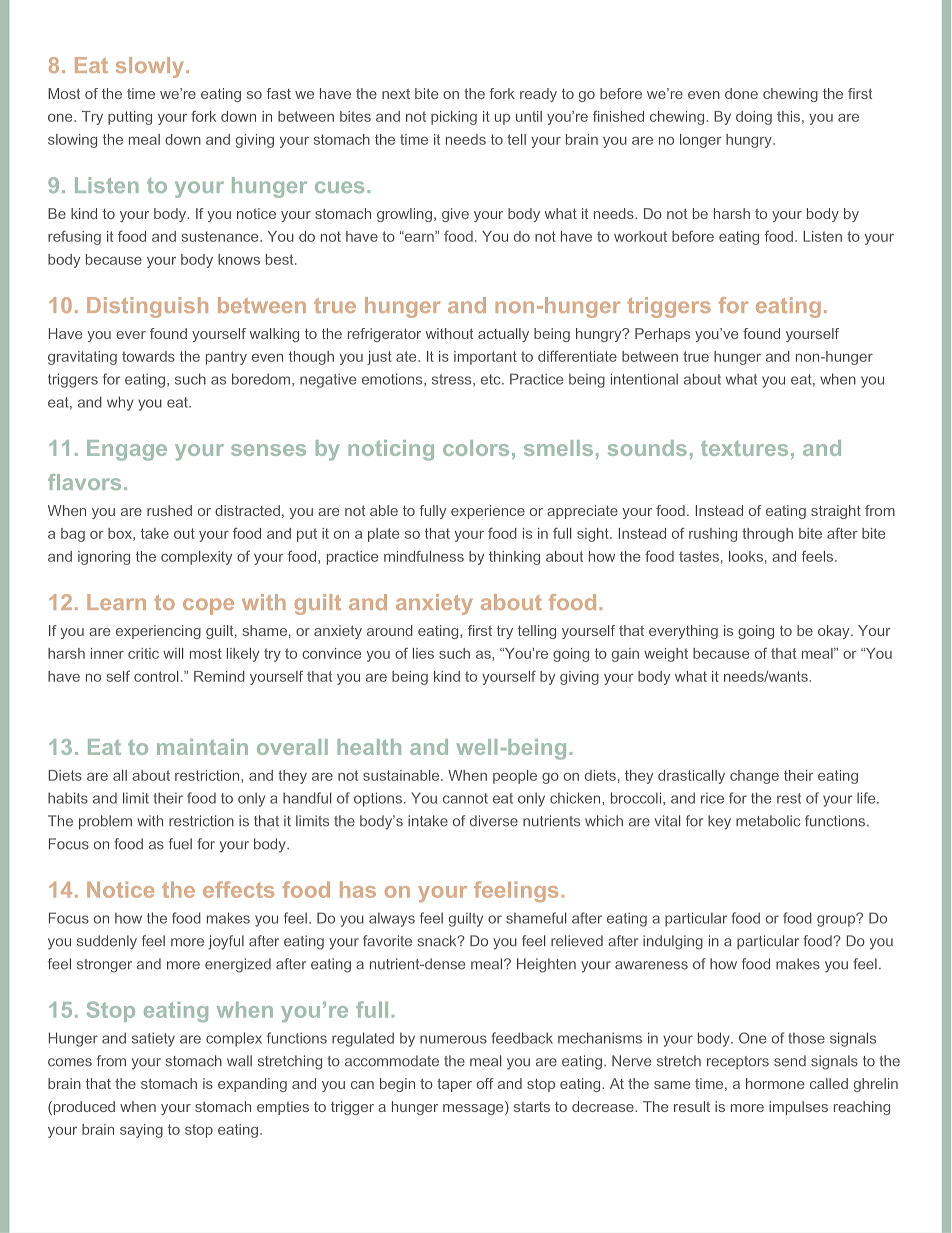 The width and height of the document is (952, 1233). Describe the element at coordinates (130, 118) in the document. I see `putting` at that location.
